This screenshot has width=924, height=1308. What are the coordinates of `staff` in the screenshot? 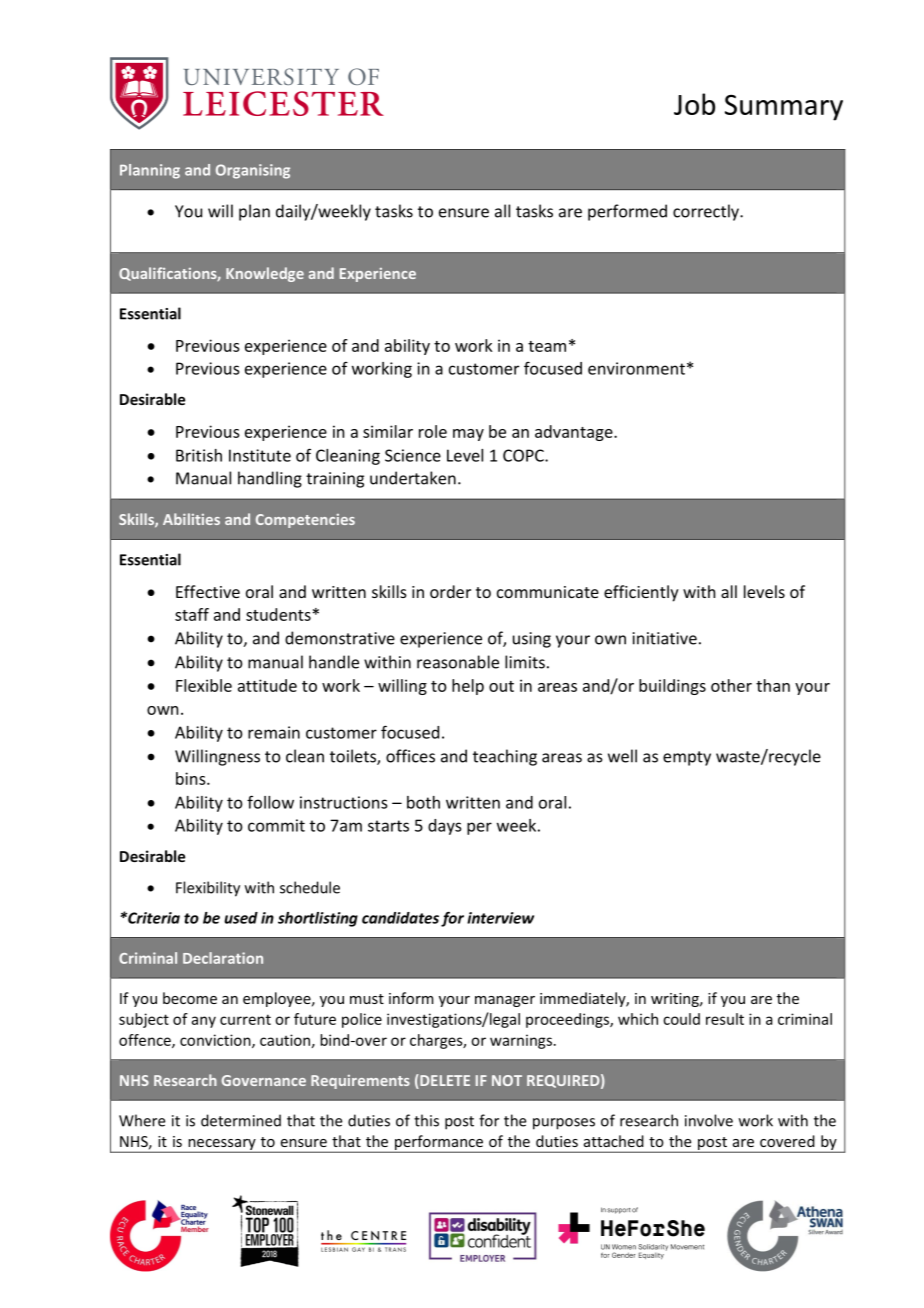 It's located at (192, 614).
